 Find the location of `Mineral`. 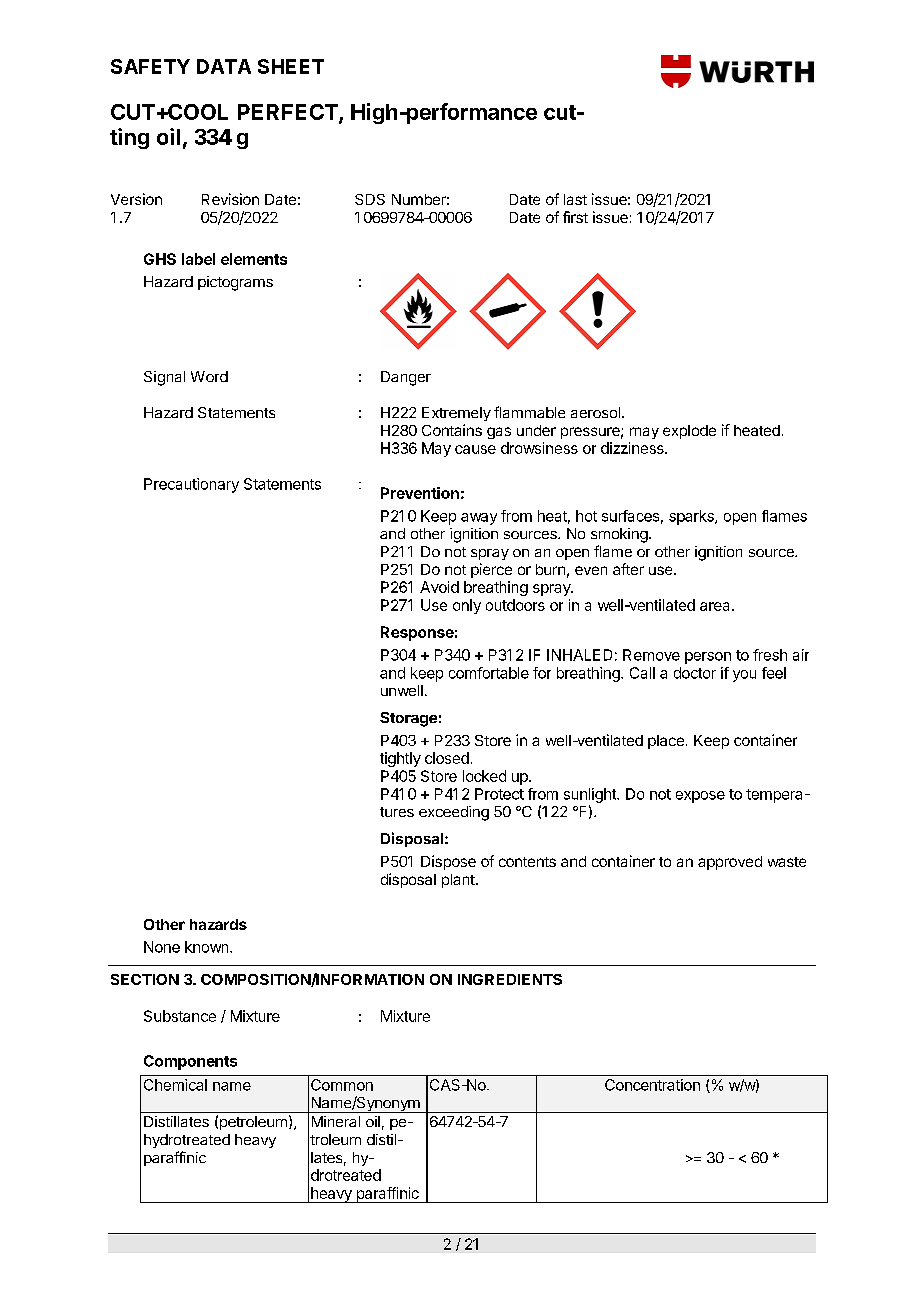

Mineral is located at coordinates (336, 1121).
